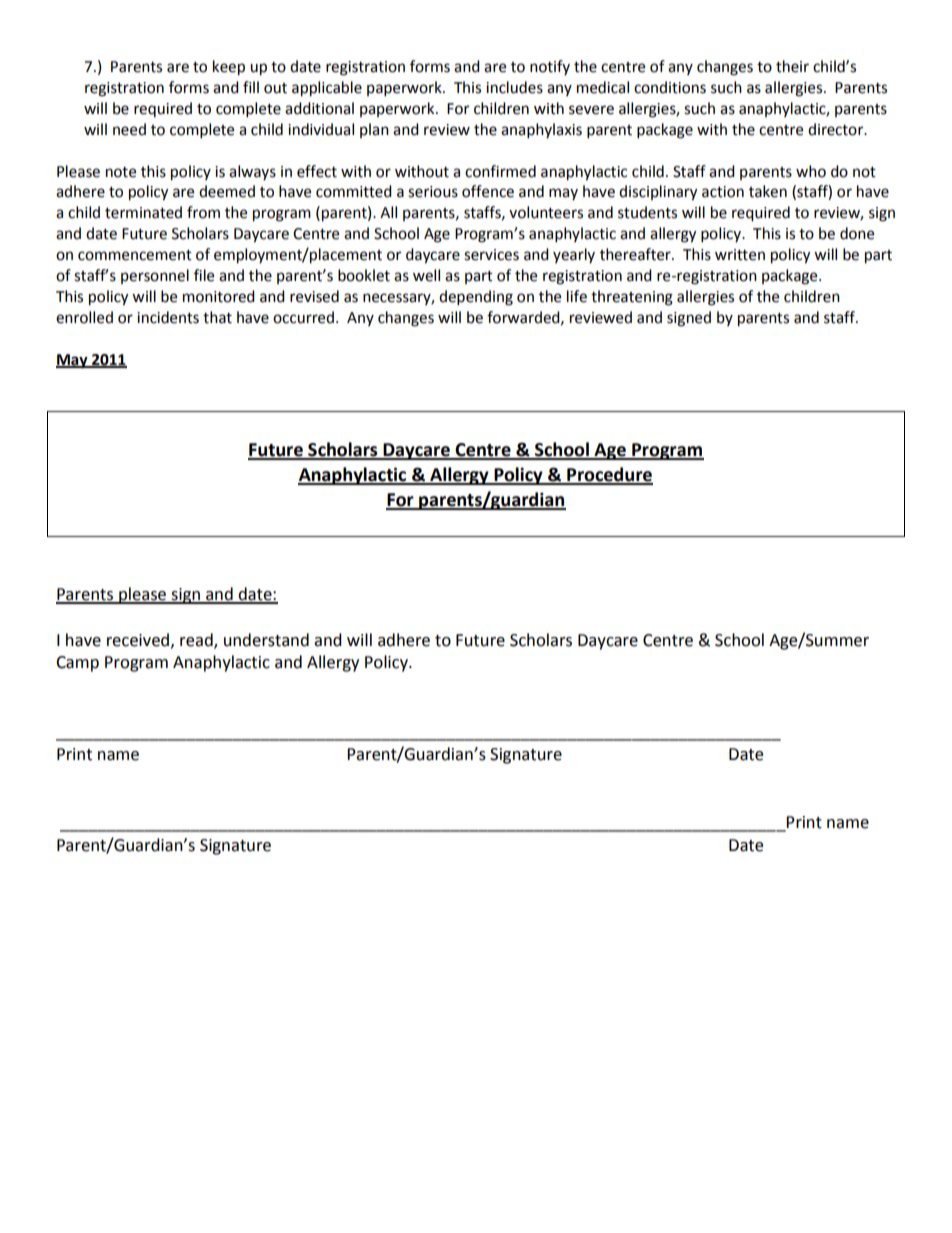  What do you see at coordinates (168, 317) in the page?
I see `incidents` at bounding box center [168, 317].
